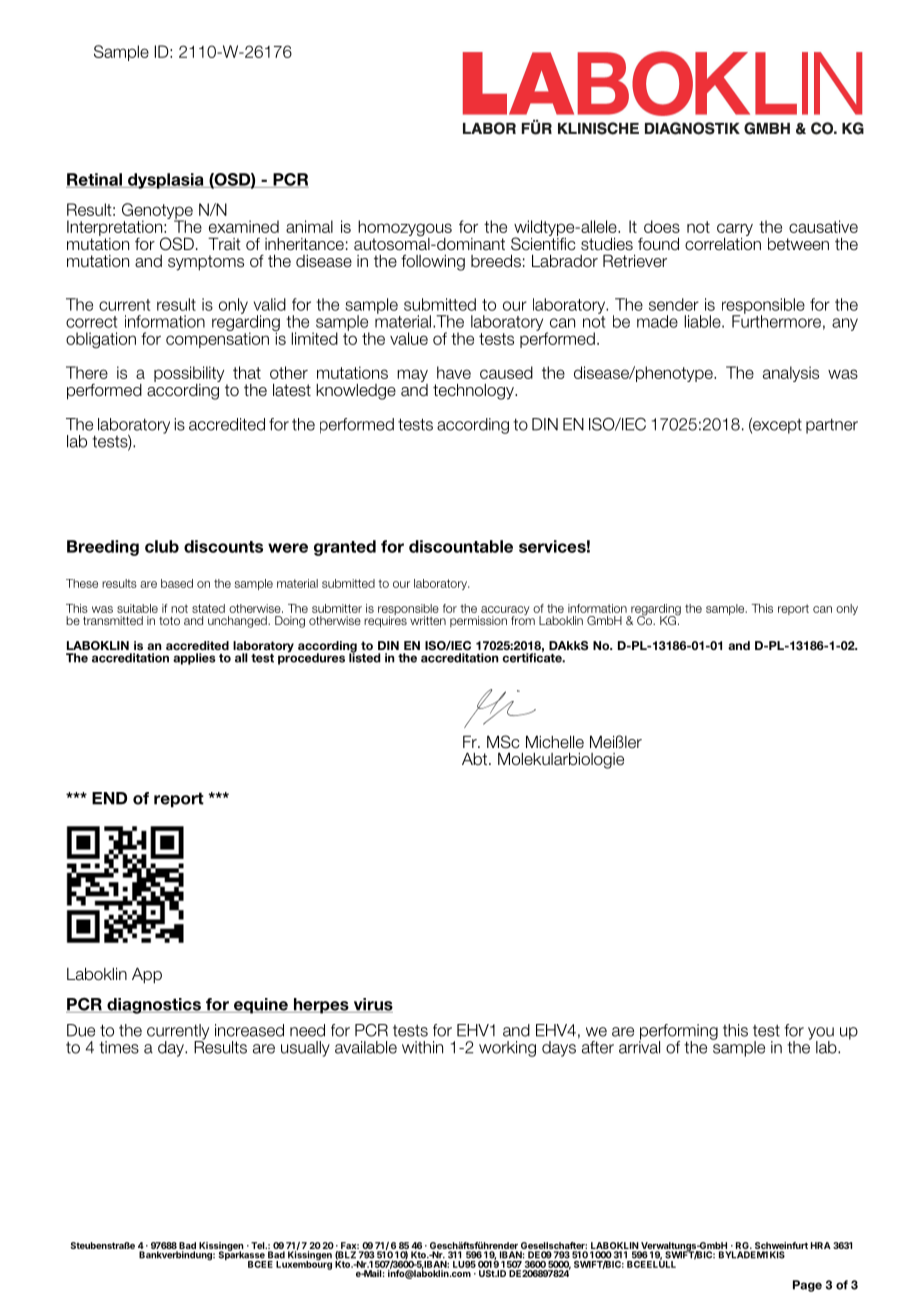  I want to click on club, so click(162, 546).
